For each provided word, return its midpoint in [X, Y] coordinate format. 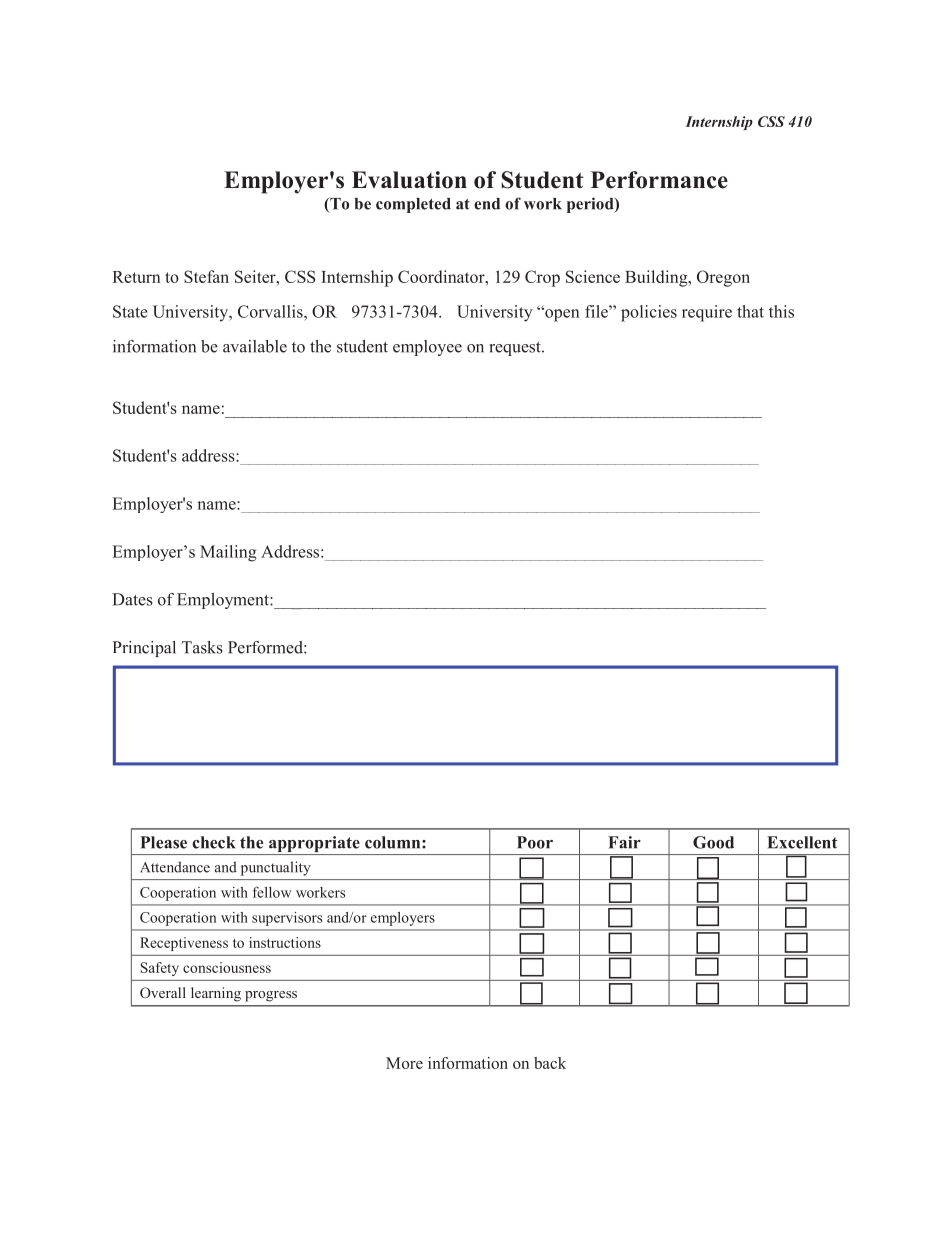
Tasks [202, 647]
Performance [659, 180]
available [255, 346]
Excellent [802, 842]
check [214, 842]
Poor [535, 842]
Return [136, 277]
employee [427, 348]
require [707, 313]
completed [413, 205]
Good [713, 842]
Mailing [228, 553]
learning [216, 994]
